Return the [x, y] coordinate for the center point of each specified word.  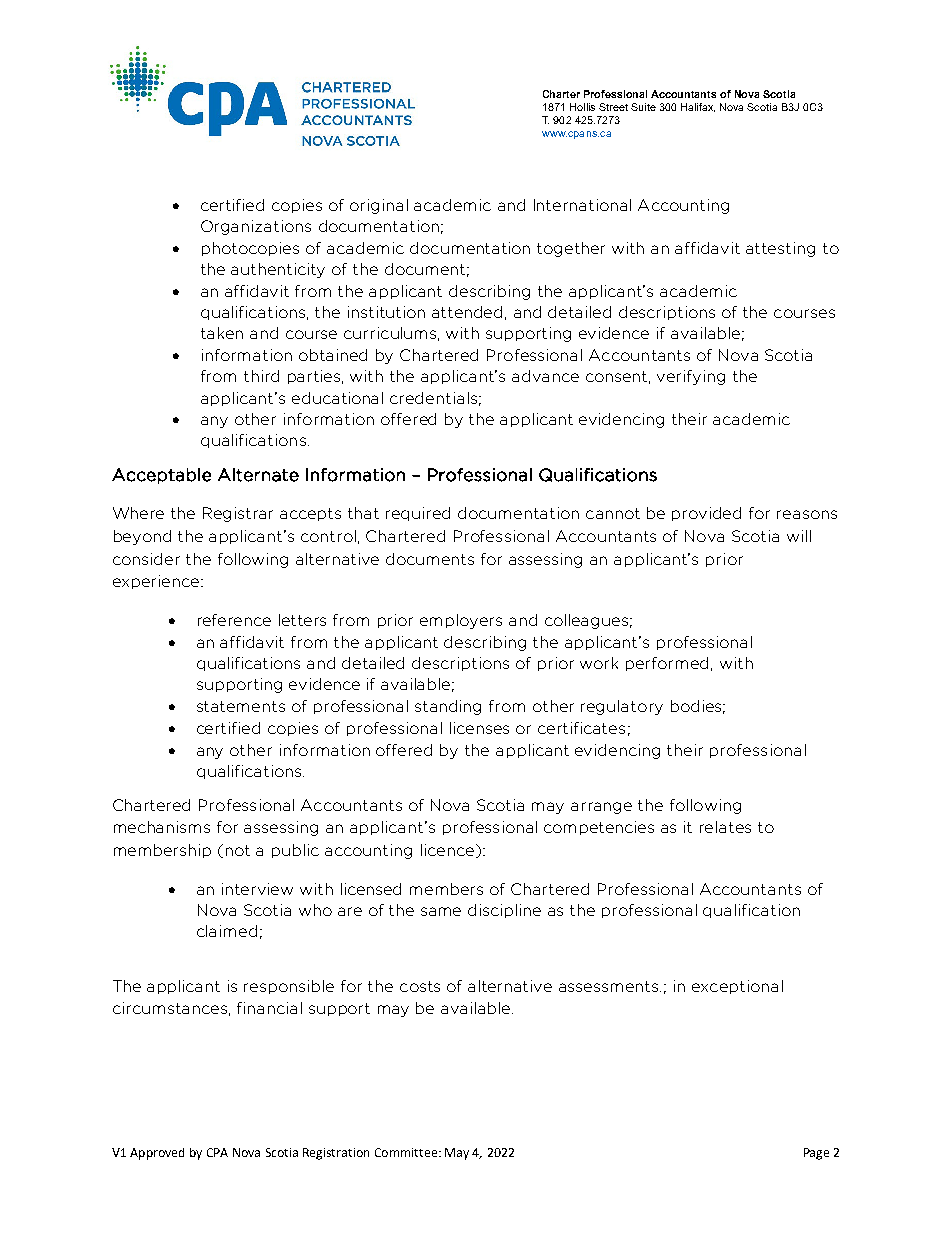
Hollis [582, 107]
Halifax [698, 107]
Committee [406, 1152]
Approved [157, 1154]
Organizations [256, 227]
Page [816, 1154]
